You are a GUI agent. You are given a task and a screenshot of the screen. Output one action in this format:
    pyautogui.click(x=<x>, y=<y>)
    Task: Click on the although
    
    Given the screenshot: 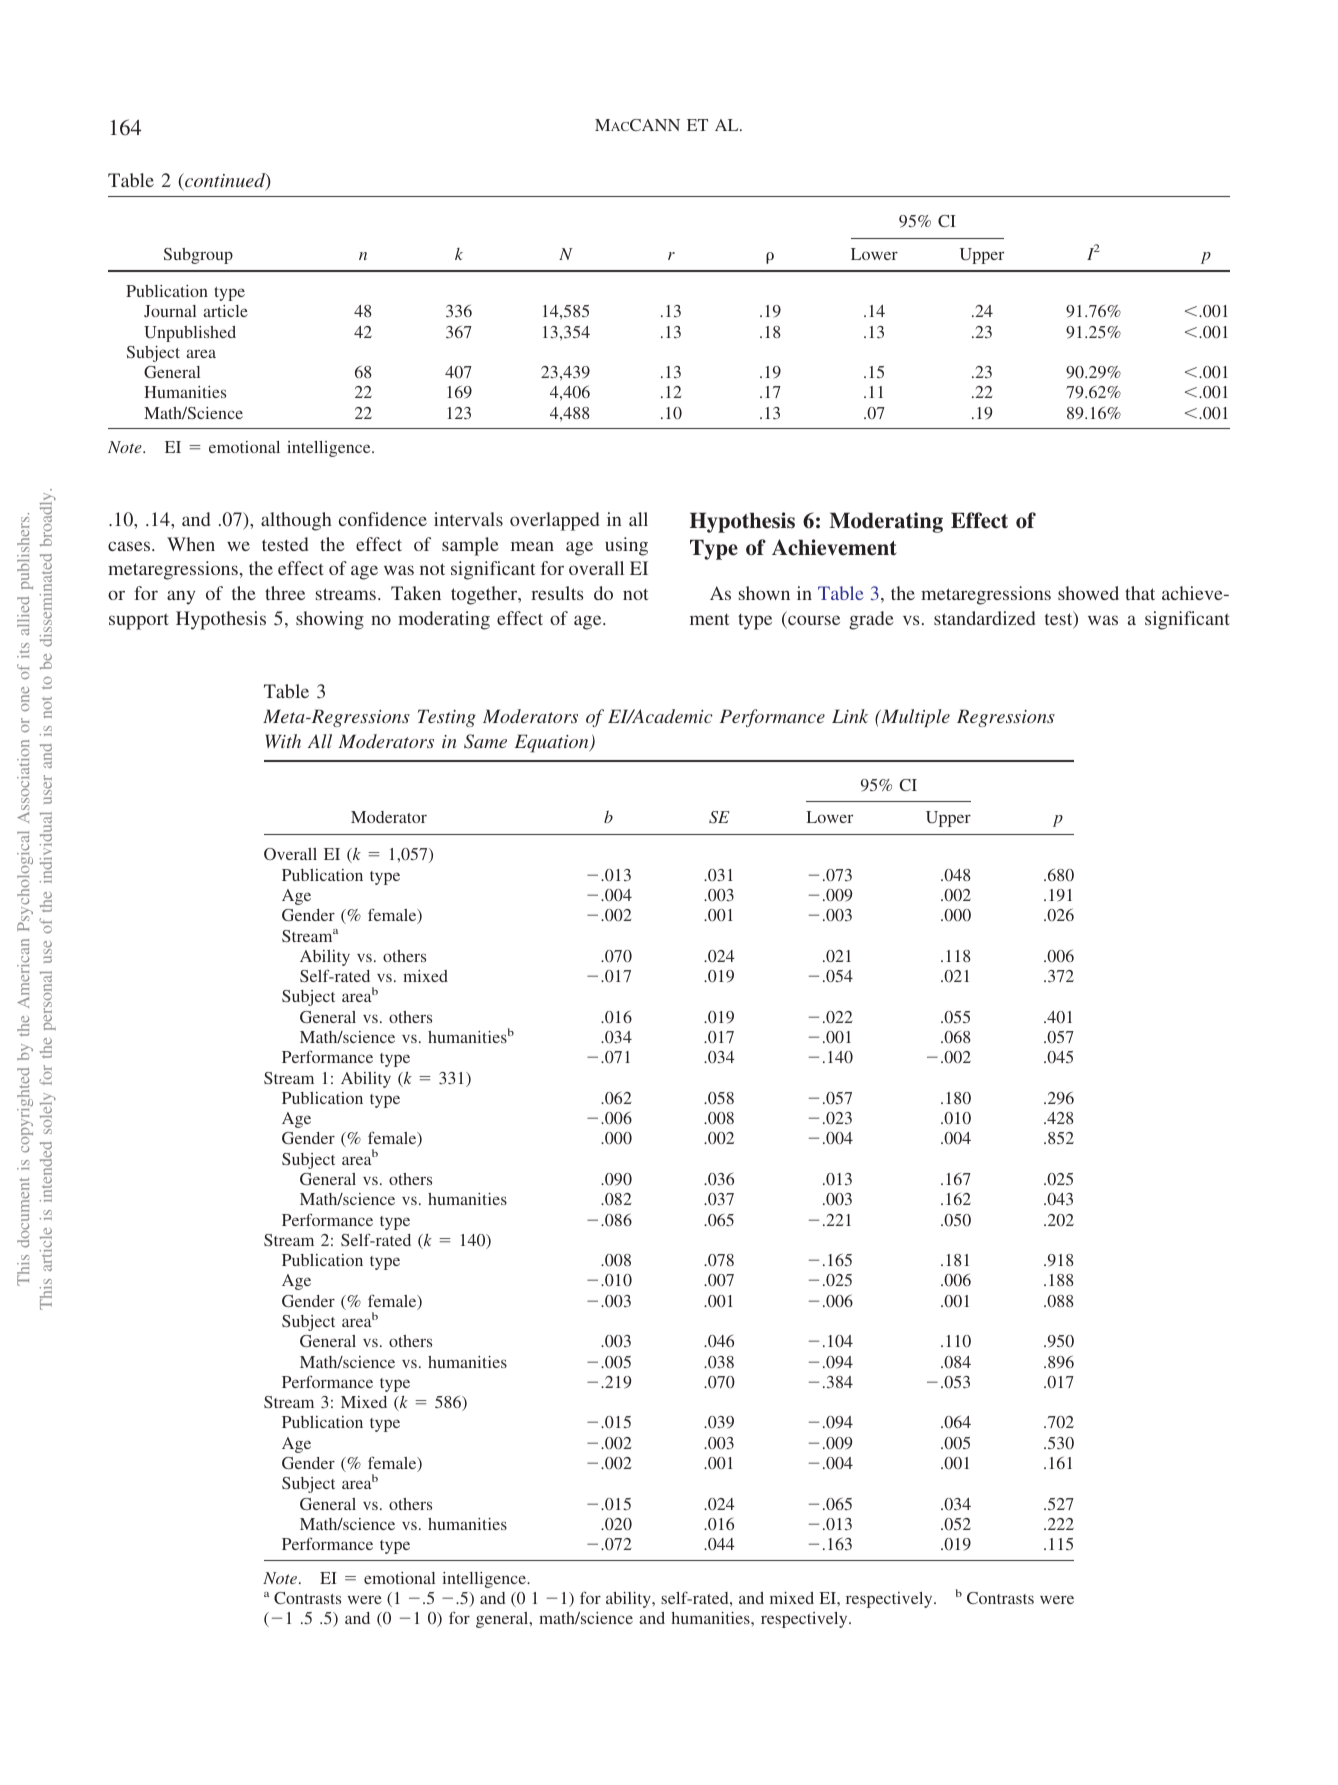 What is the action you would take?
    pyautogui.click(x=296, y=521)
